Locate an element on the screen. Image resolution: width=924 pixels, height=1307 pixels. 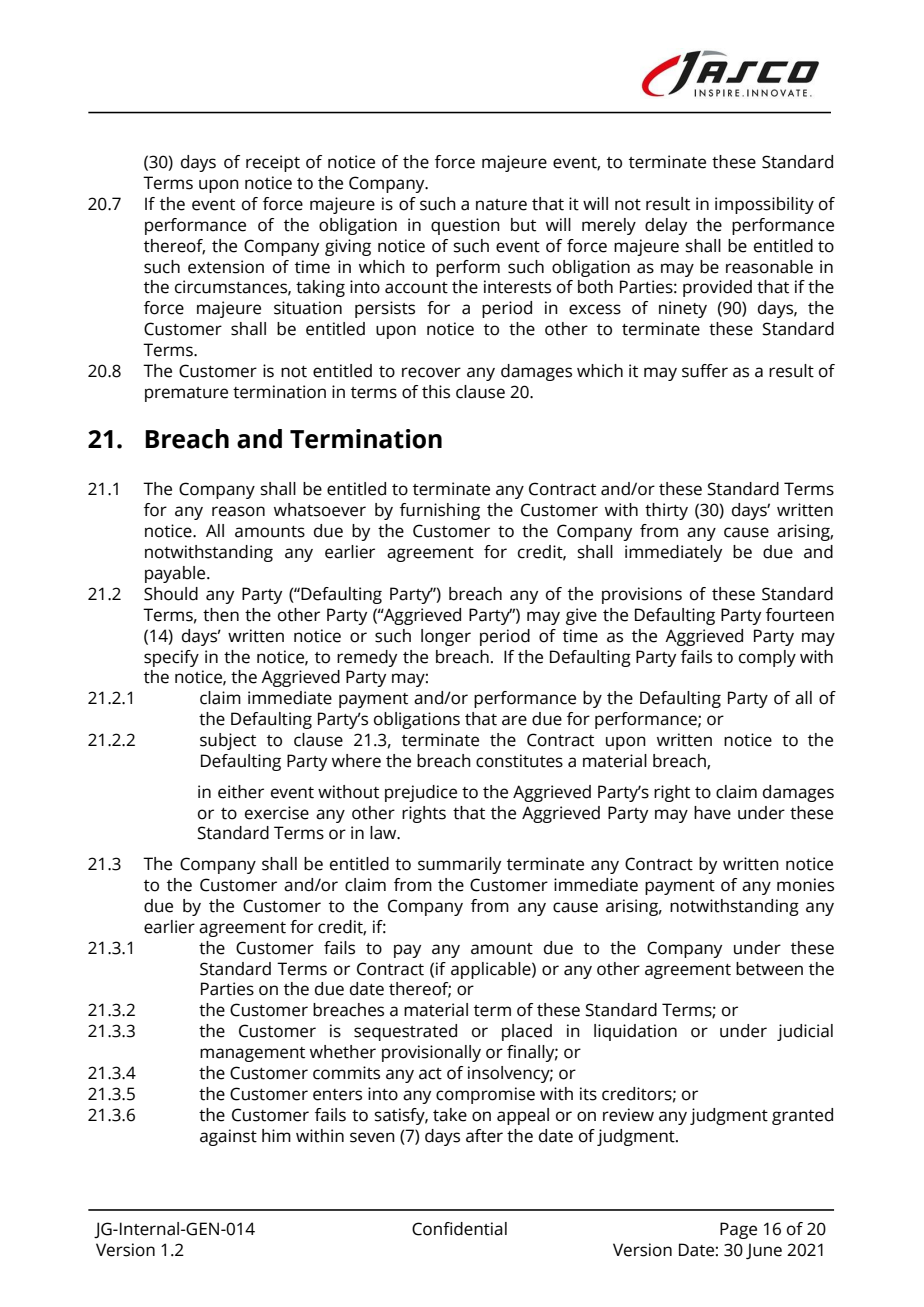
management is located at coordinates (252, 1054).
